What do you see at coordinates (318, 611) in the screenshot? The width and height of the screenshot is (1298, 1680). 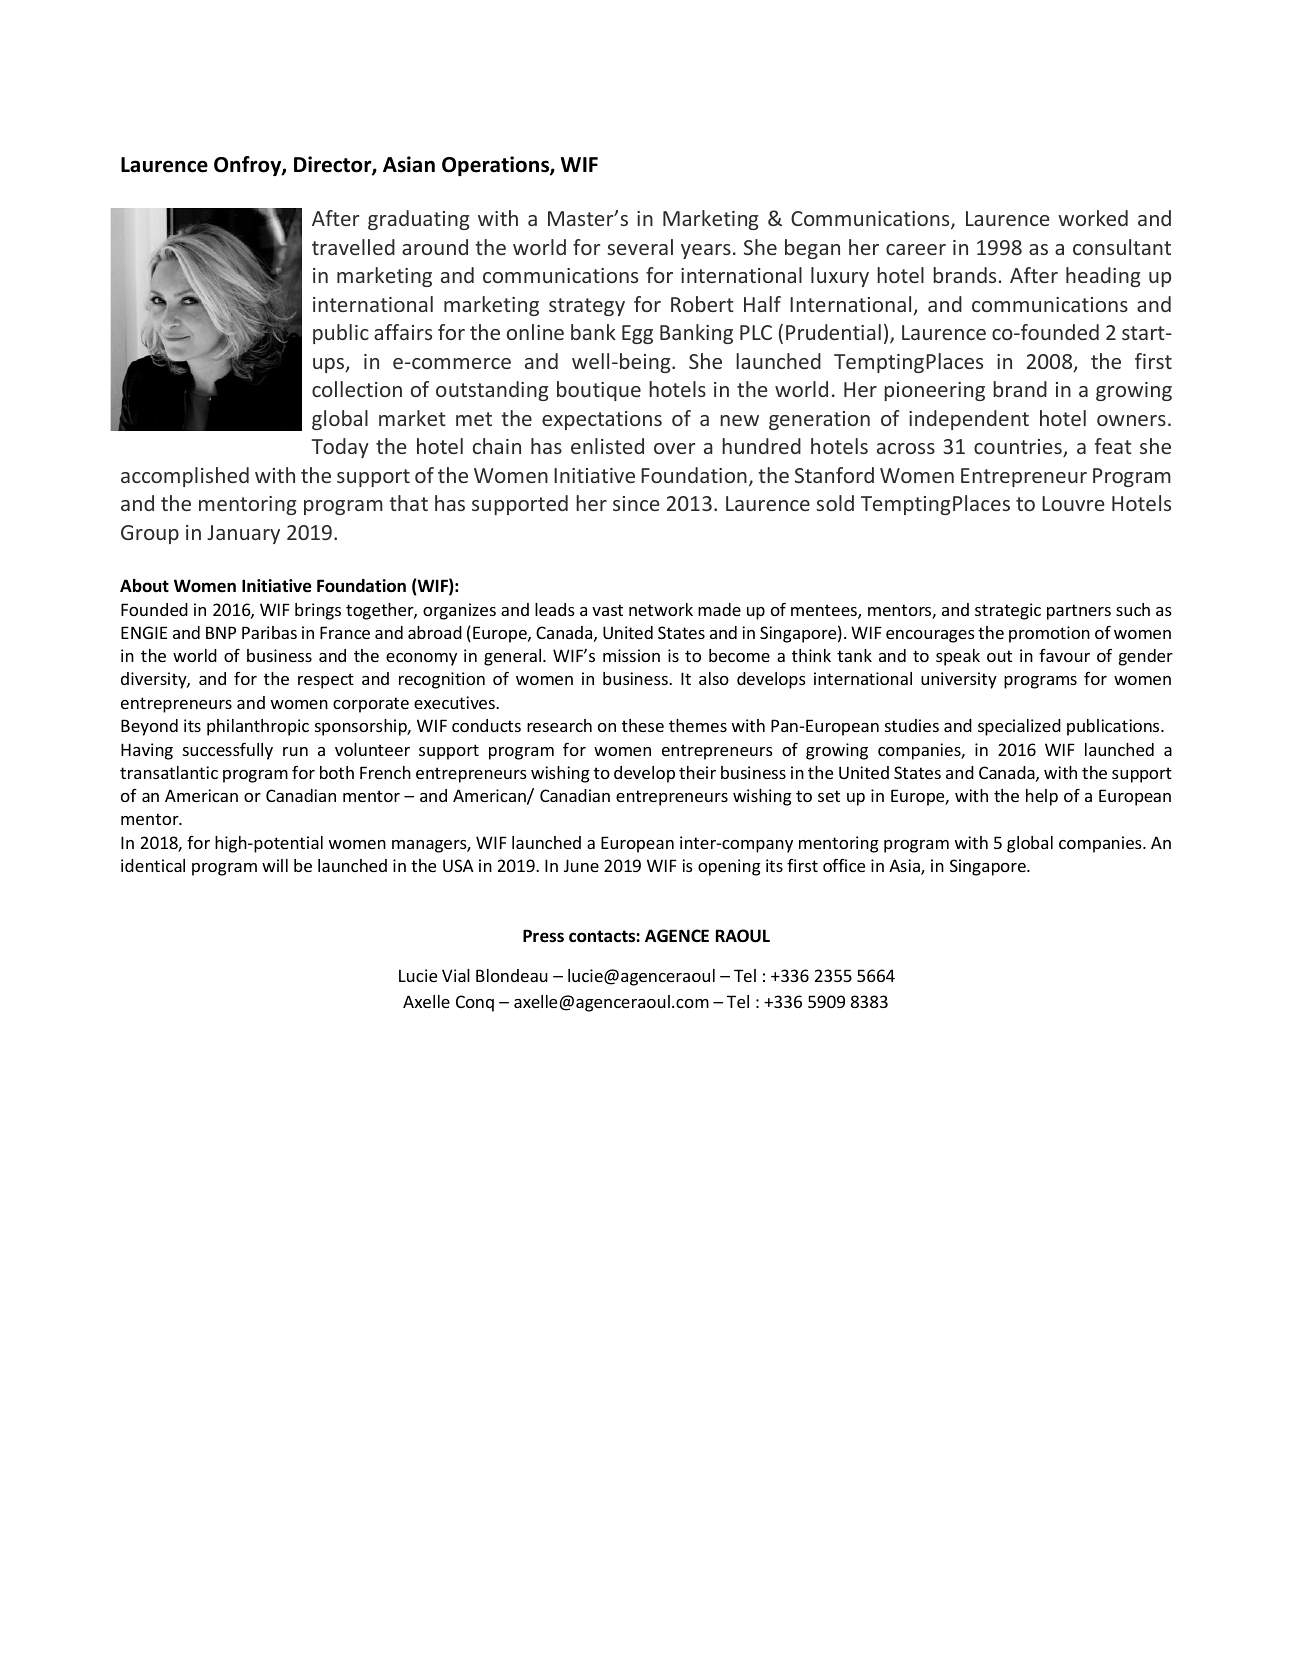 I see `brings` at bounding box center [318, 611].
